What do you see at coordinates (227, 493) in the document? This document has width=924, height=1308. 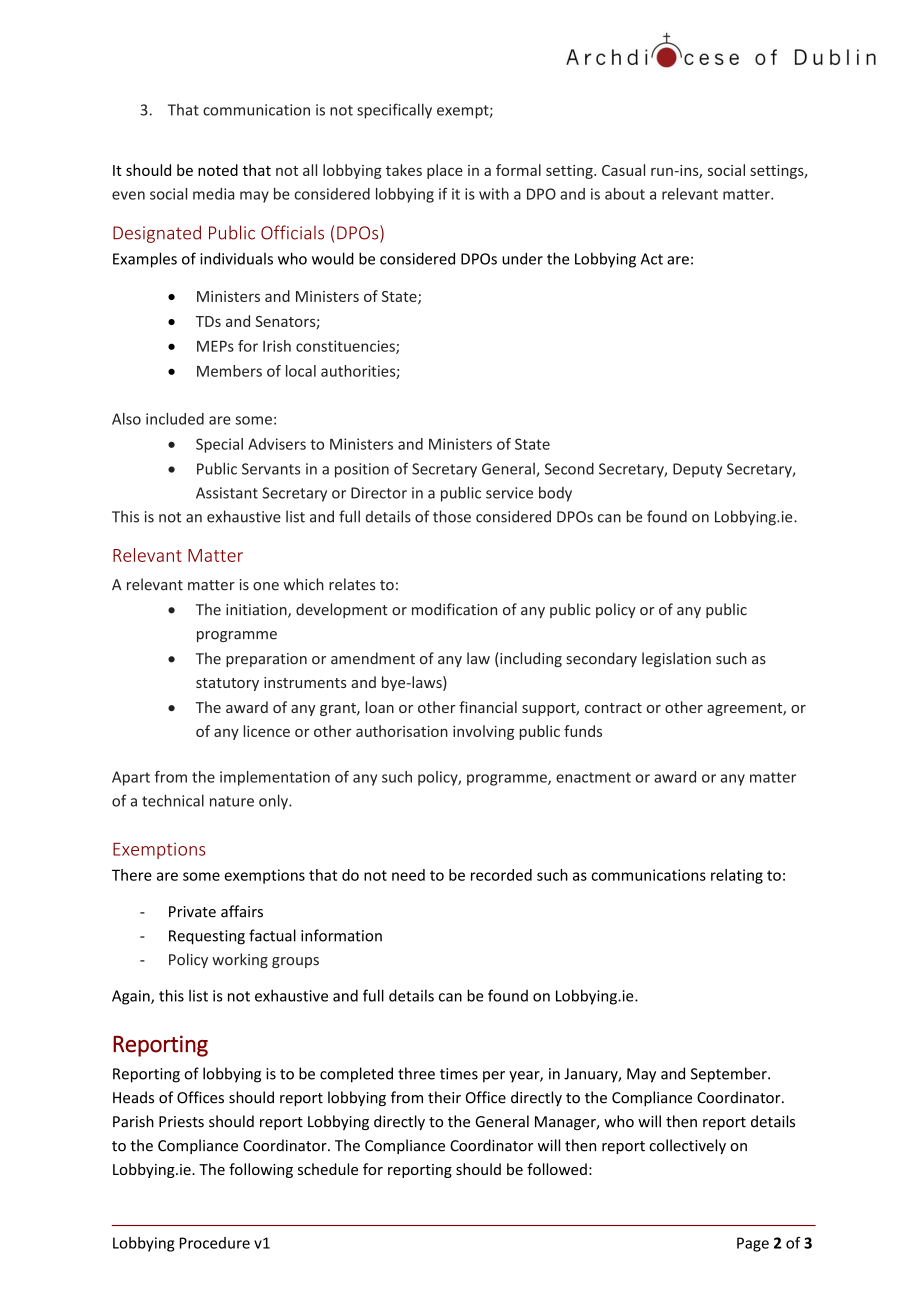 I see `Assistant` at bounding box center [227, 493].
